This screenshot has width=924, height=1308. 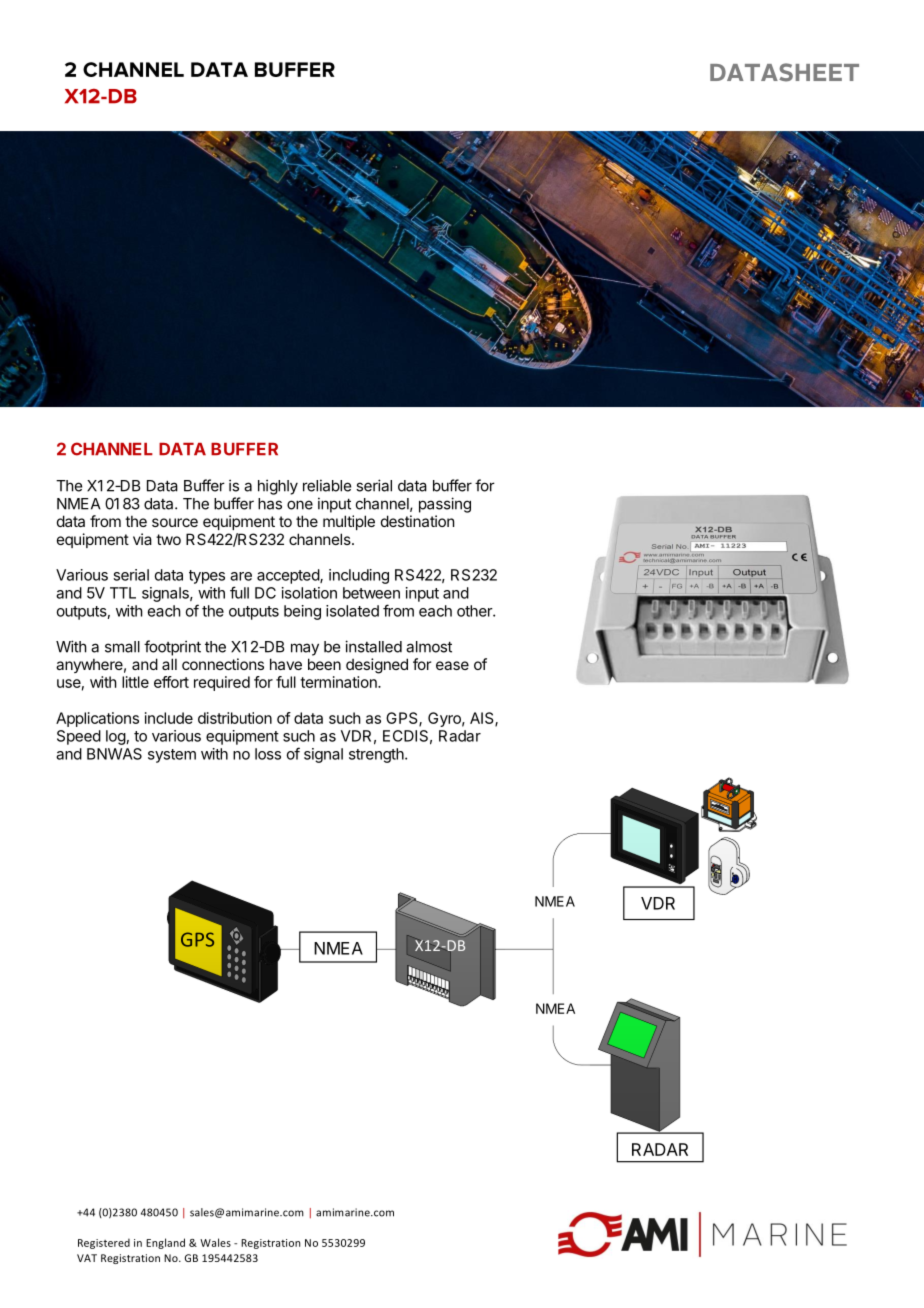 What do you see at coordinates (142, 539) in the screenshot?
I see `via` at bounding box center [142, 539].
